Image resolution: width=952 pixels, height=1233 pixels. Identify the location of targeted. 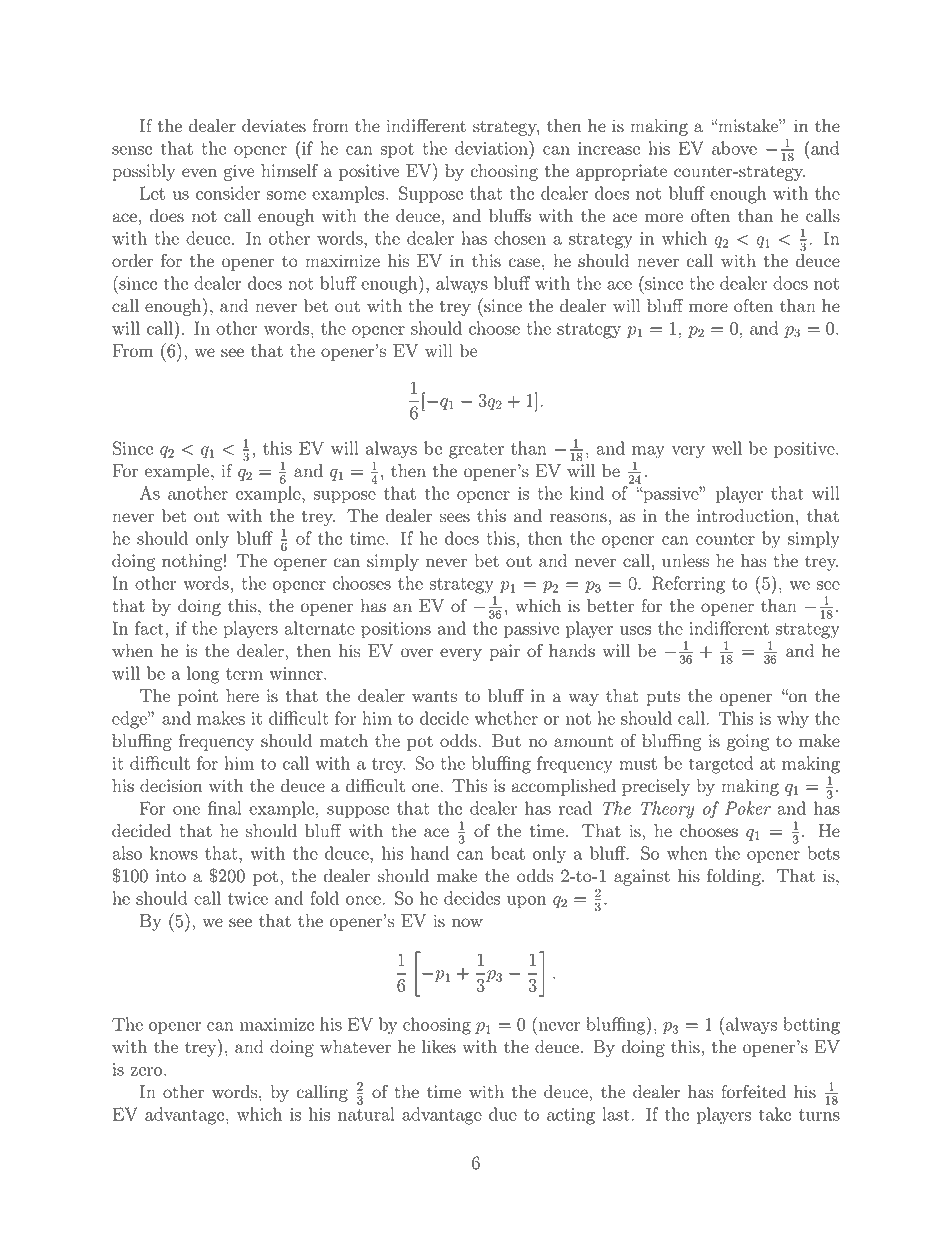
(721, 765).
